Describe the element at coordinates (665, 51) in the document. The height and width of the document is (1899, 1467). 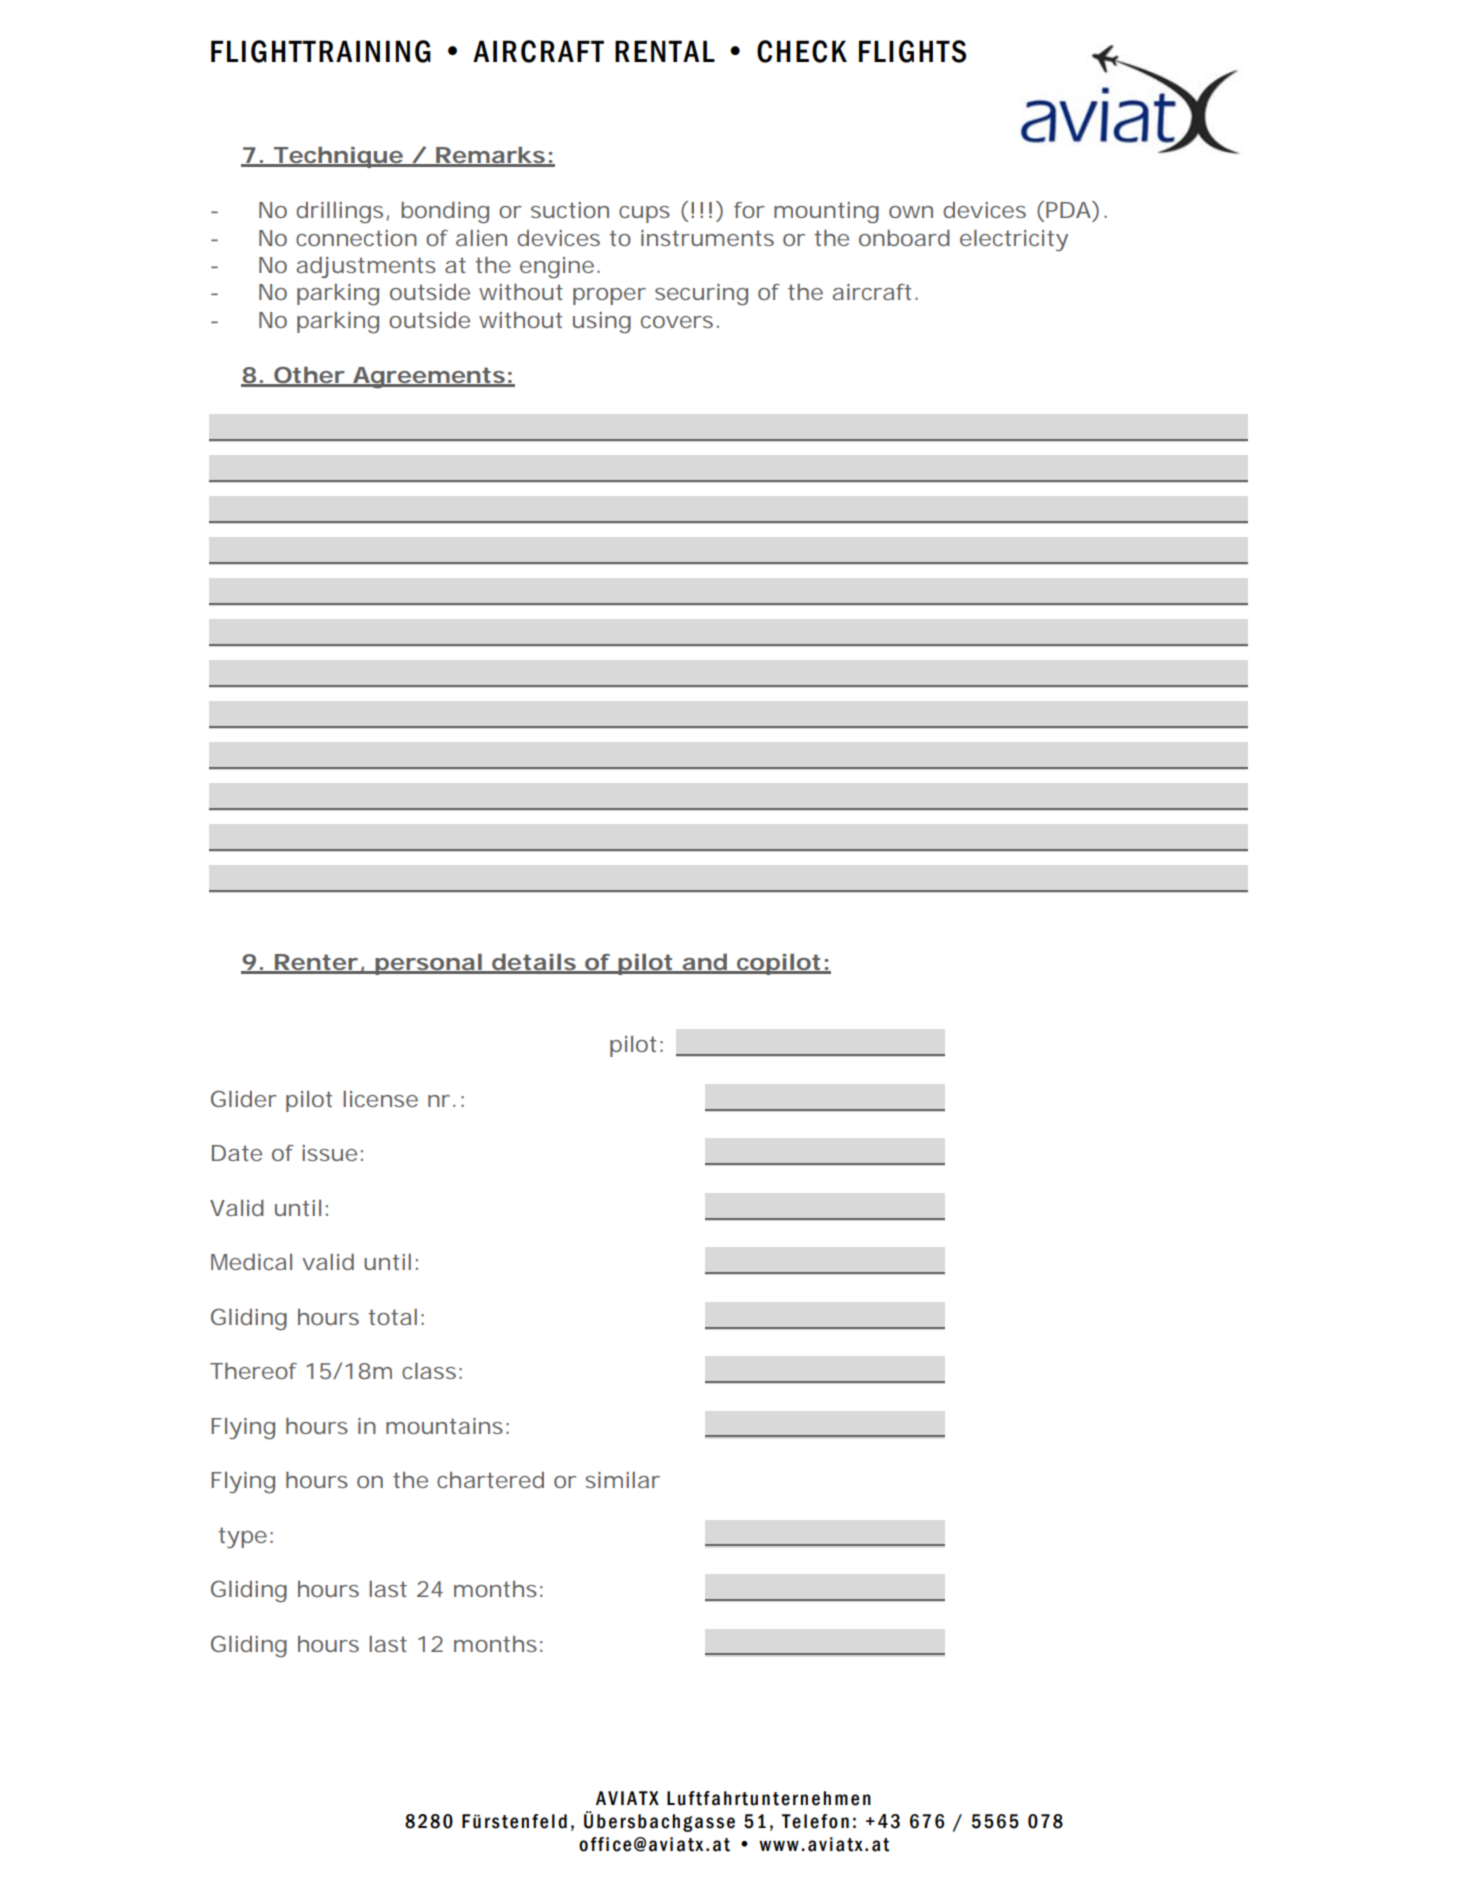
I see `RENTAL` at that location.
